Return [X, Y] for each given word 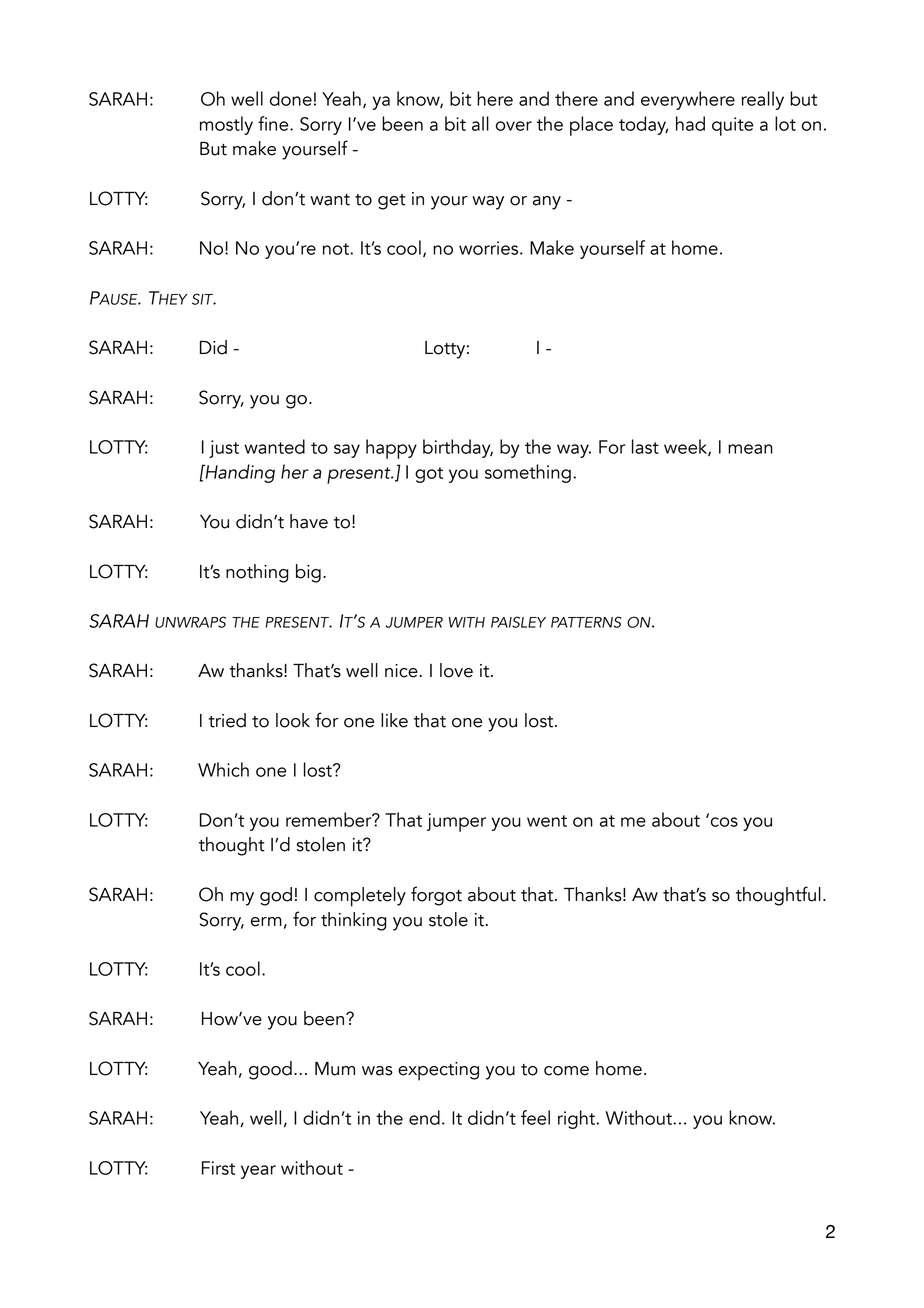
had [690, 123]
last [645, 446]
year [258, 1172]
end [424, 1117]
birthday [458, 448]
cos [724, 822]
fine [274, 123]
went [547, 821]
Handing [239, 473]
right [578, 1119]
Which [223, 769]
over [514, 126]
